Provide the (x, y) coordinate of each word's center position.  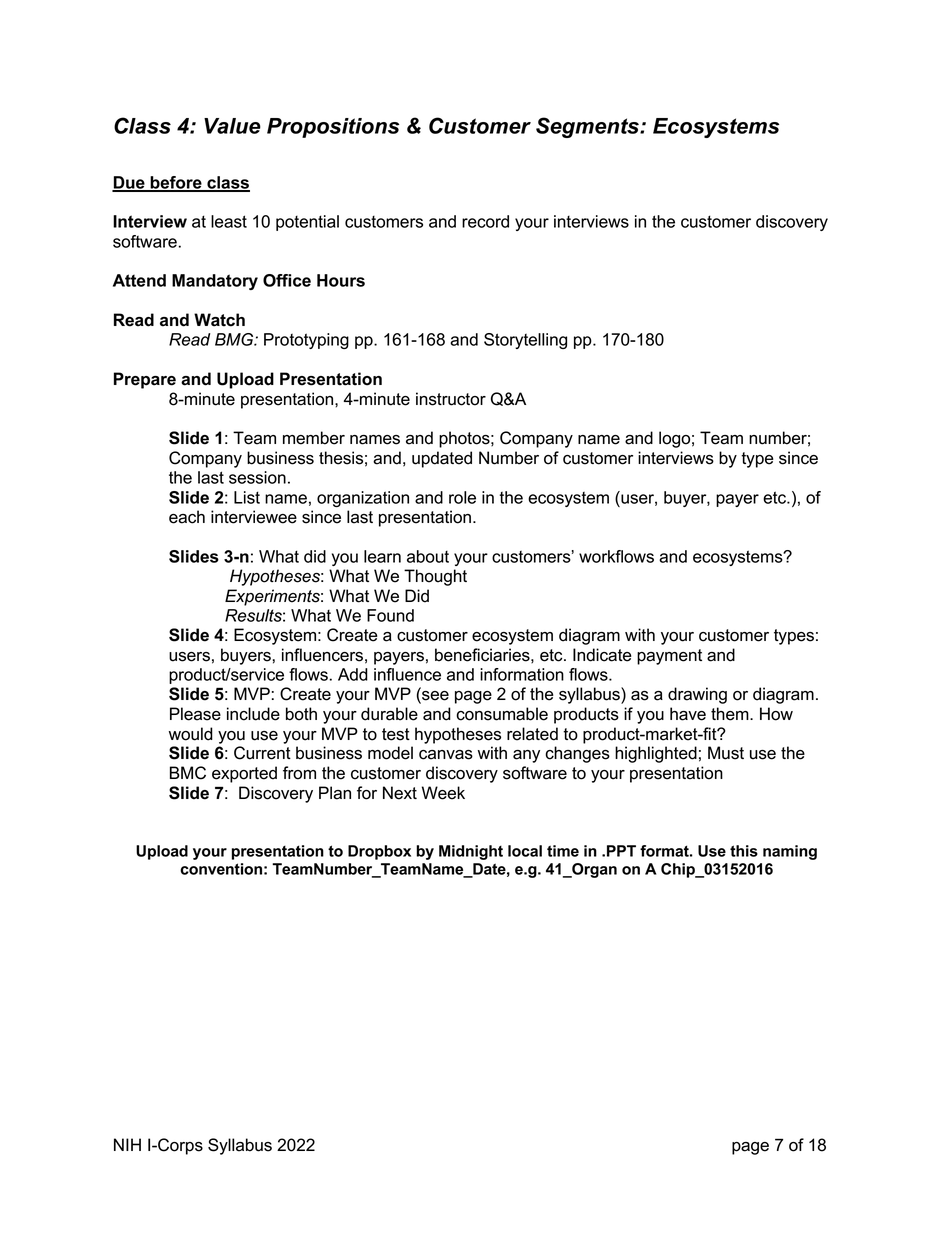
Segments (588, 127)
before (176, 183)
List (247, 497)
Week (443, 793)
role (462, 497)
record (485, 221)
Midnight (471, 852)
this (744, 851)
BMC (188, 773)
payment (669, 657)
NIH (127, 1144)
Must (726, 753)
